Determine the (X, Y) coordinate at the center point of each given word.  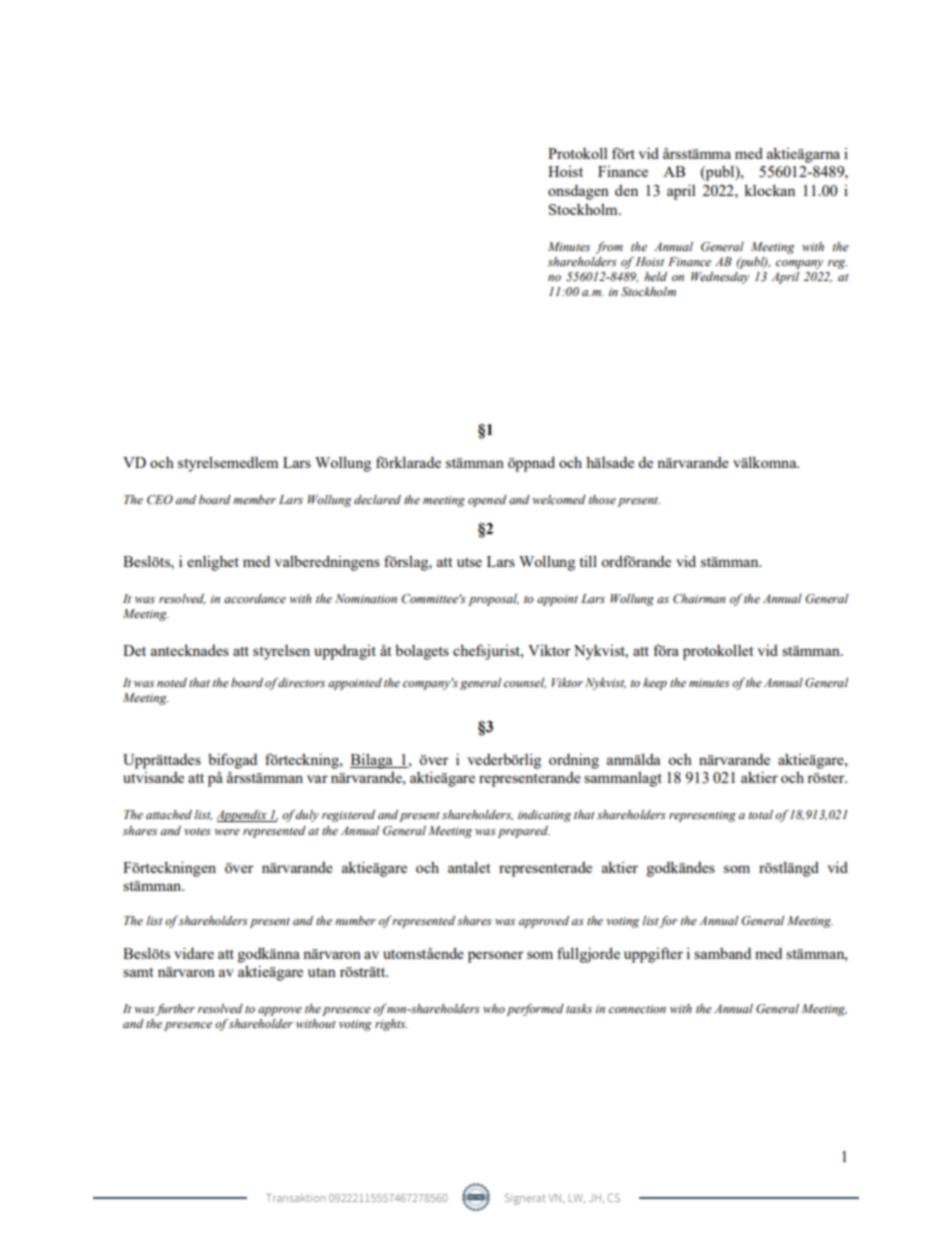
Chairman (699, 599)
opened (487, 501)
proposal (493, 600)
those (602, 499)
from (609, 248)
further (175, 1010)
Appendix (242, 816)
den (626, 190)
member (254, 499)
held (655, 276)
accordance (255, 598)
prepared (523, 832)
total (760, 814)
